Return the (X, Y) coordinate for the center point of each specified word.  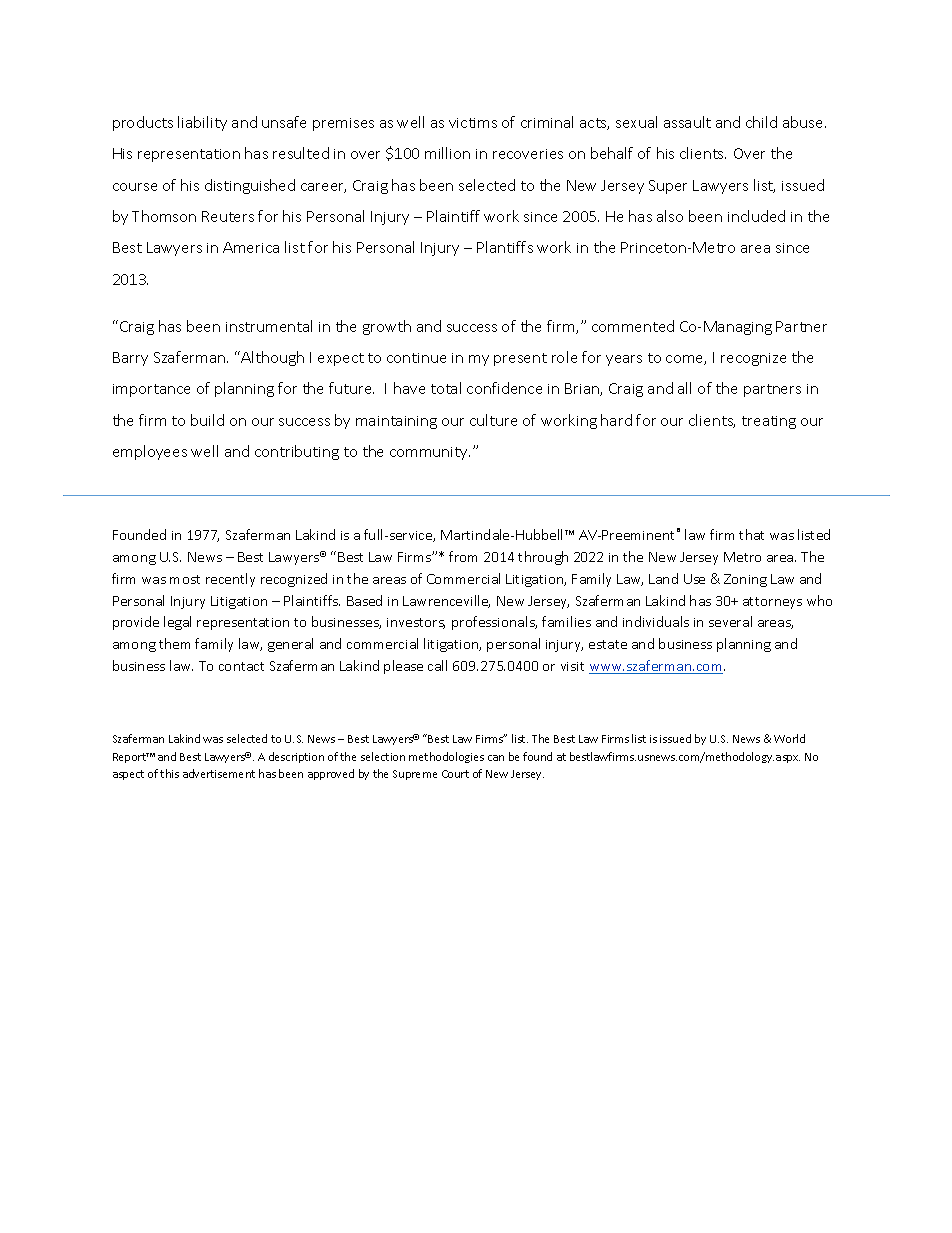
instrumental (269, 326)
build (207, 420)
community (430, 453)
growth (387, 327)
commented (633, 326)
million (447, 153)
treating (769, 422)
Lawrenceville (446, 601)
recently (230, 580)
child (761, 122)
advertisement (219, 773)
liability (202, 123)
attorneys (772, 603)
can (496, 758)
